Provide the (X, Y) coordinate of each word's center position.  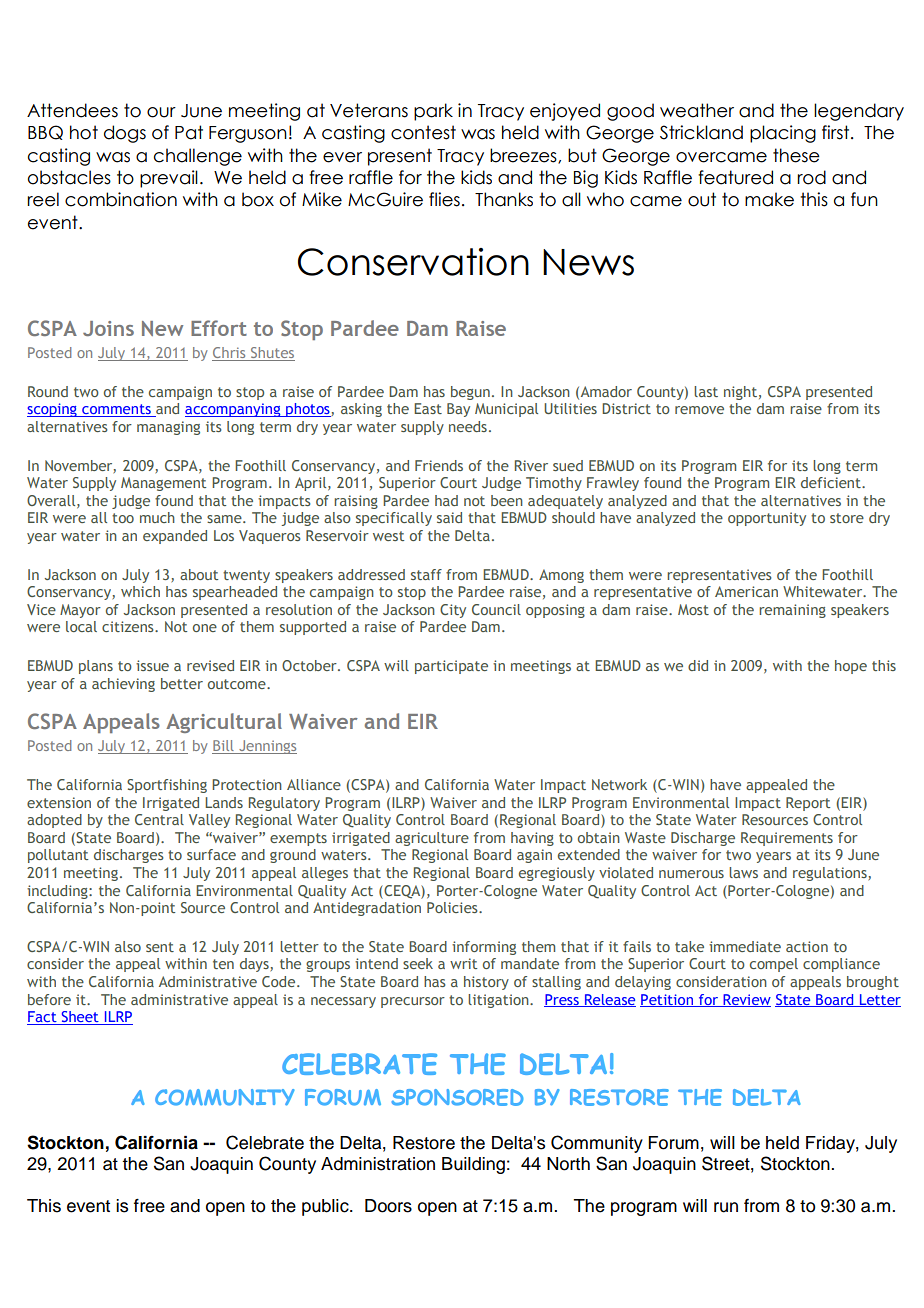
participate (451, 667)
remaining (792, 611)
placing (783, 134)
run (726, 1207)
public (326, 1207)
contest (423, 132)
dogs (125, 134)
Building (473, 1165)
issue (152, 665)
